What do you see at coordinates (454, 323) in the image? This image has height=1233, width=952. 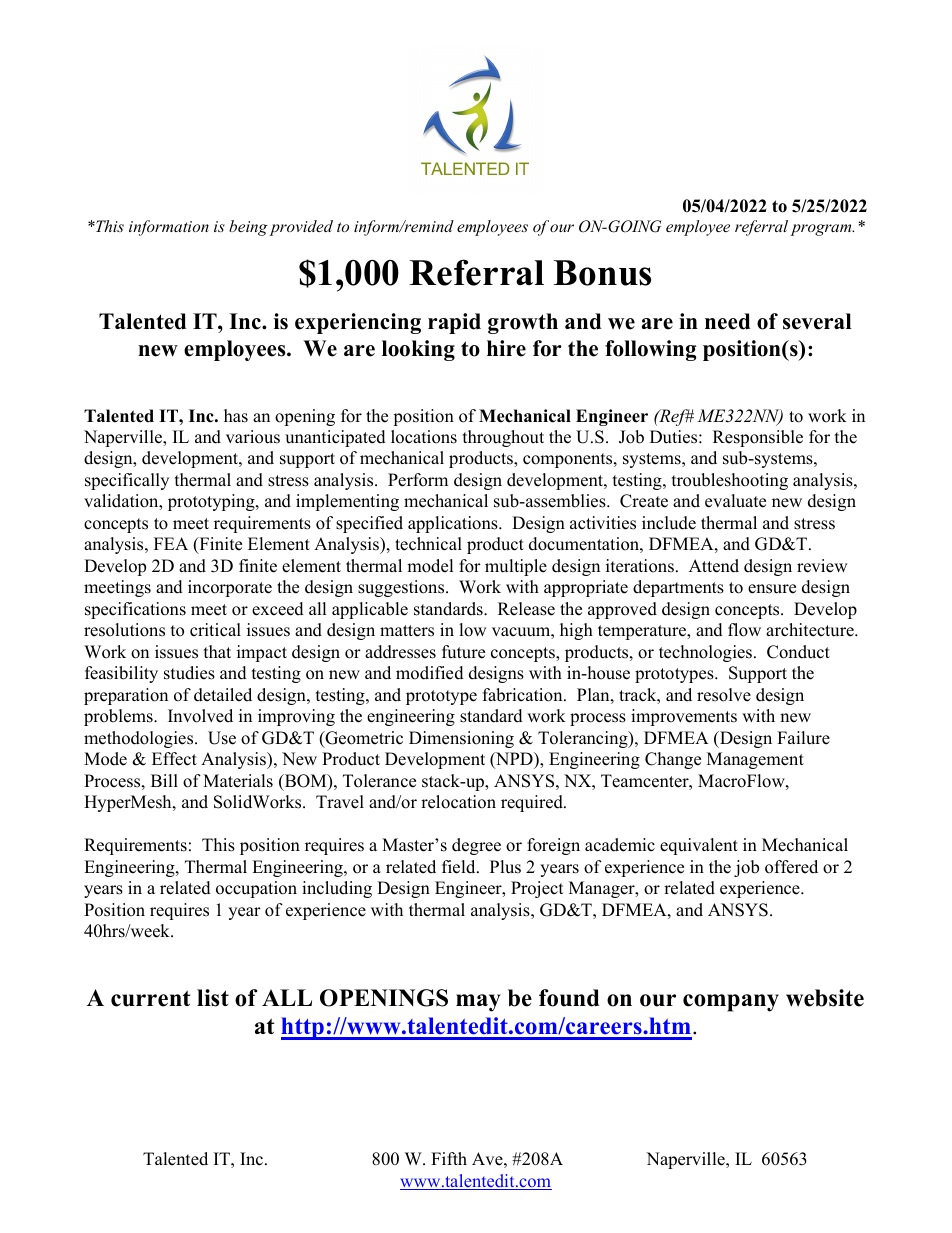 I see `rapid` at bounding box center [454, 323].
